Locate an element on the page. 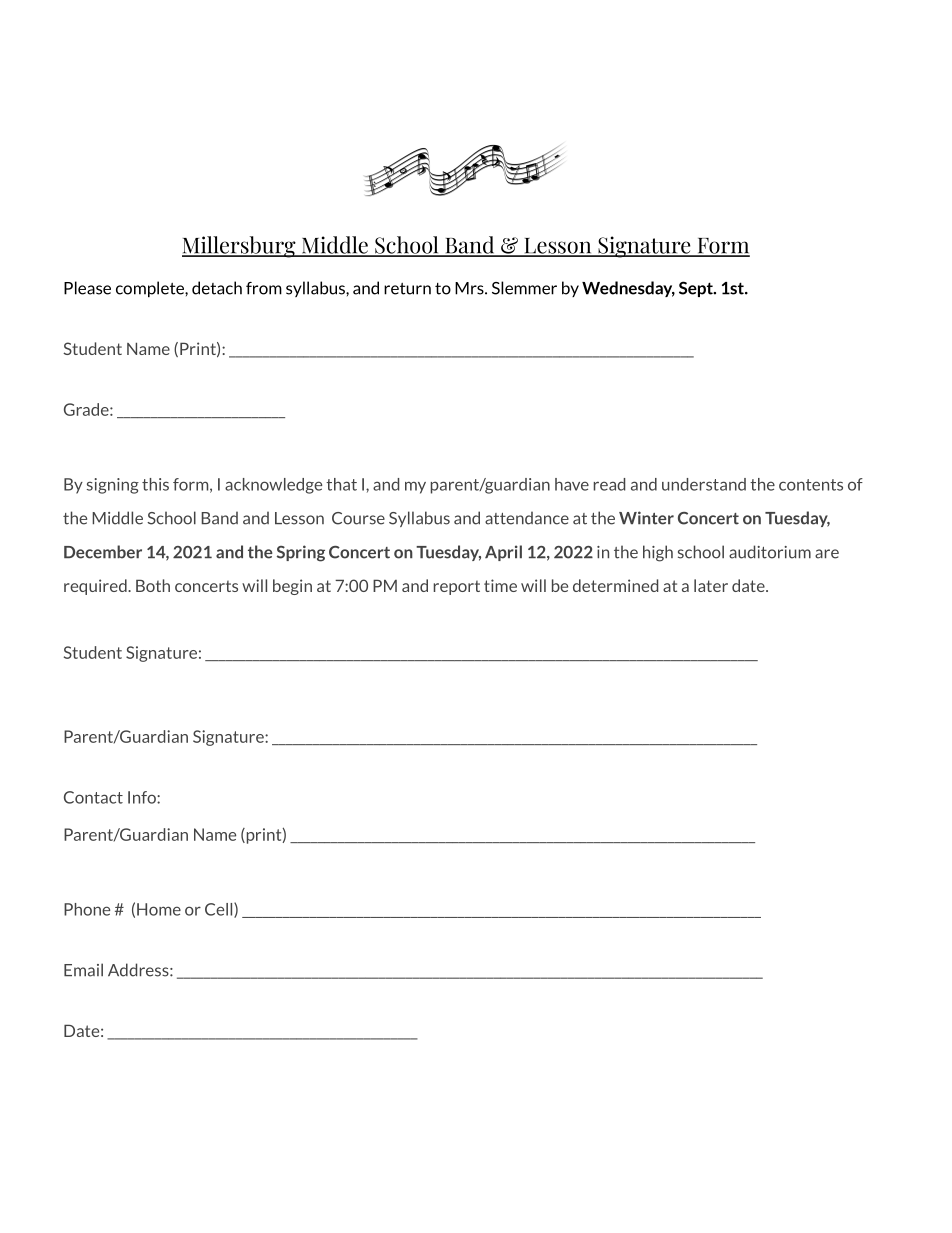 This document has height=1233, width=952. Mrs is located at coordinates (470, 288).
